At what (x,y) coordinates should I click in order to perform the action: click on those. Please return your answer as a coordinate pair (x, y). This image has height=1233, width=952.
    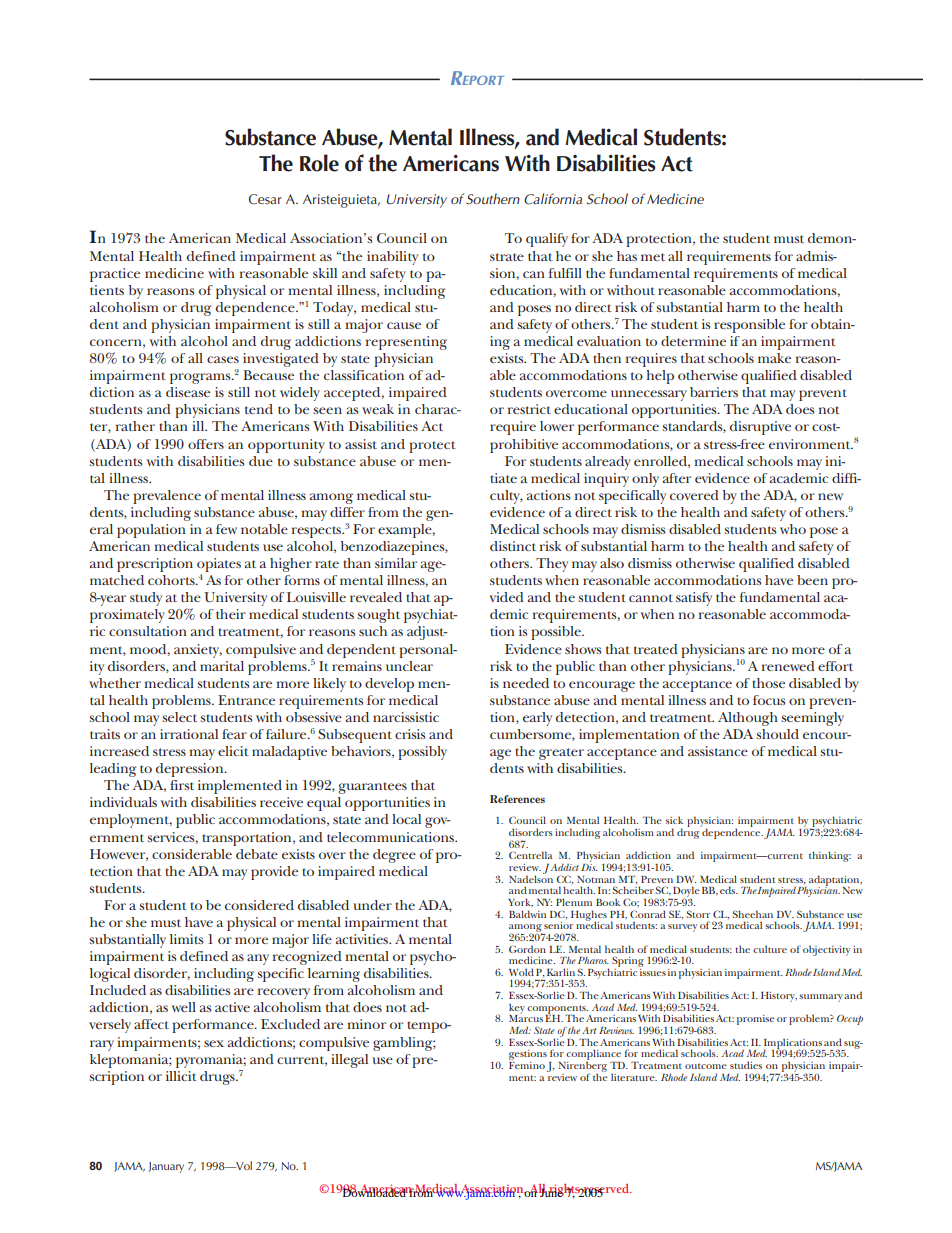
    Looking at the image, I should click on (768, 683).
